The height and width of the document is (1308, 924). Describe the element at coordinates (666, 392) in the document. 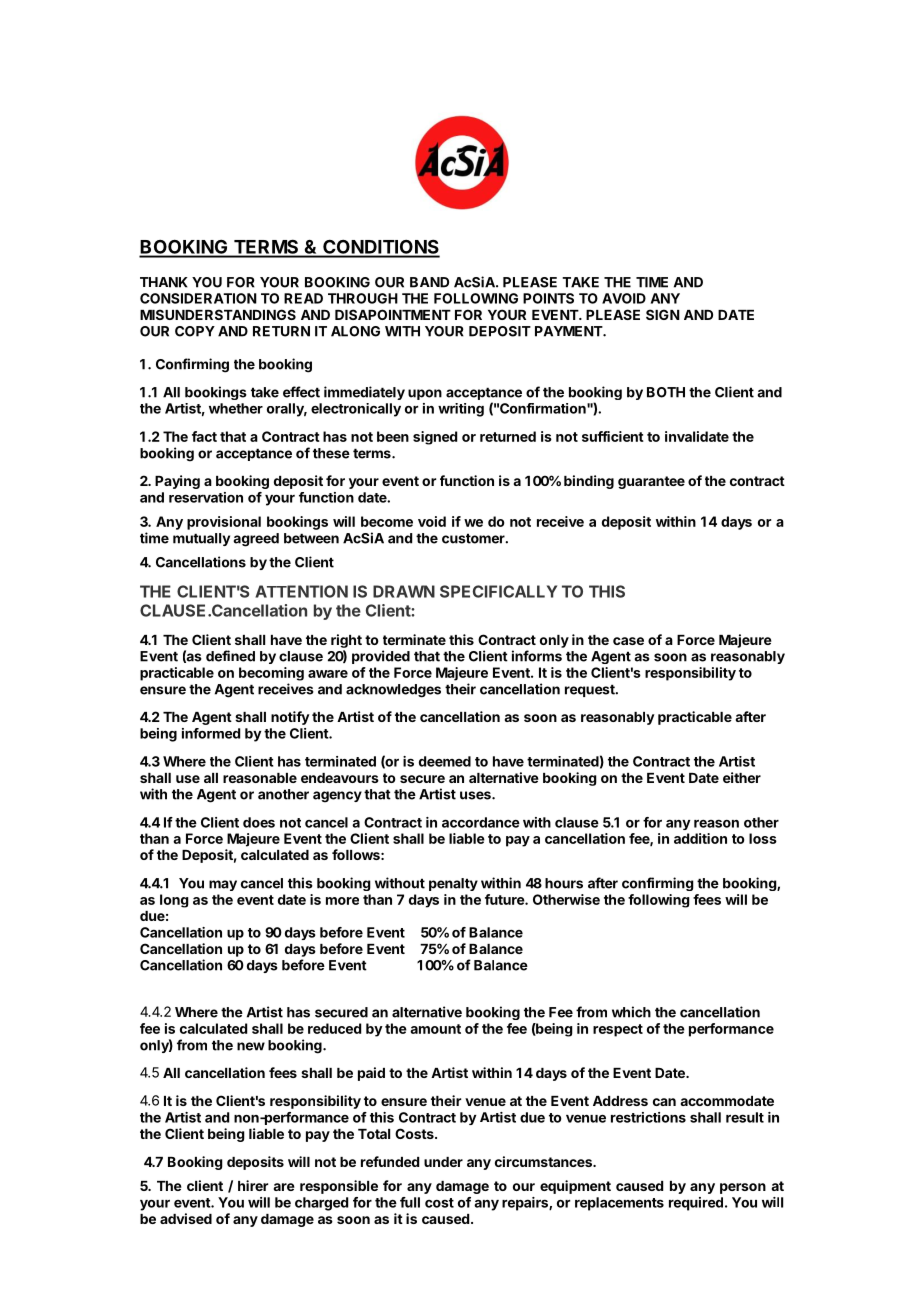

I see `BOTH` at that location.
